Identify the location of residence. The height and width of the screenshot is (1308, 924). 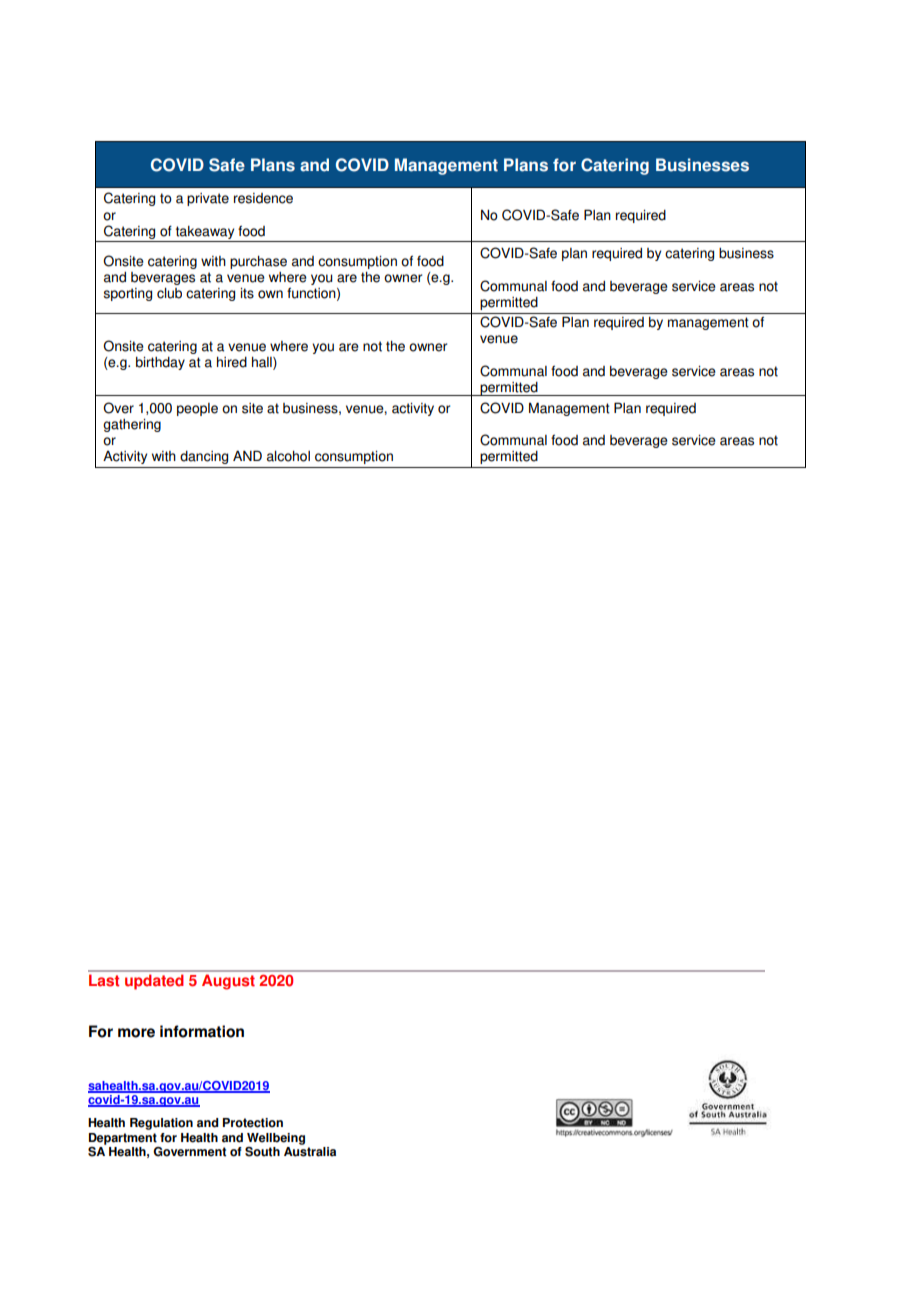
(263, 198).
